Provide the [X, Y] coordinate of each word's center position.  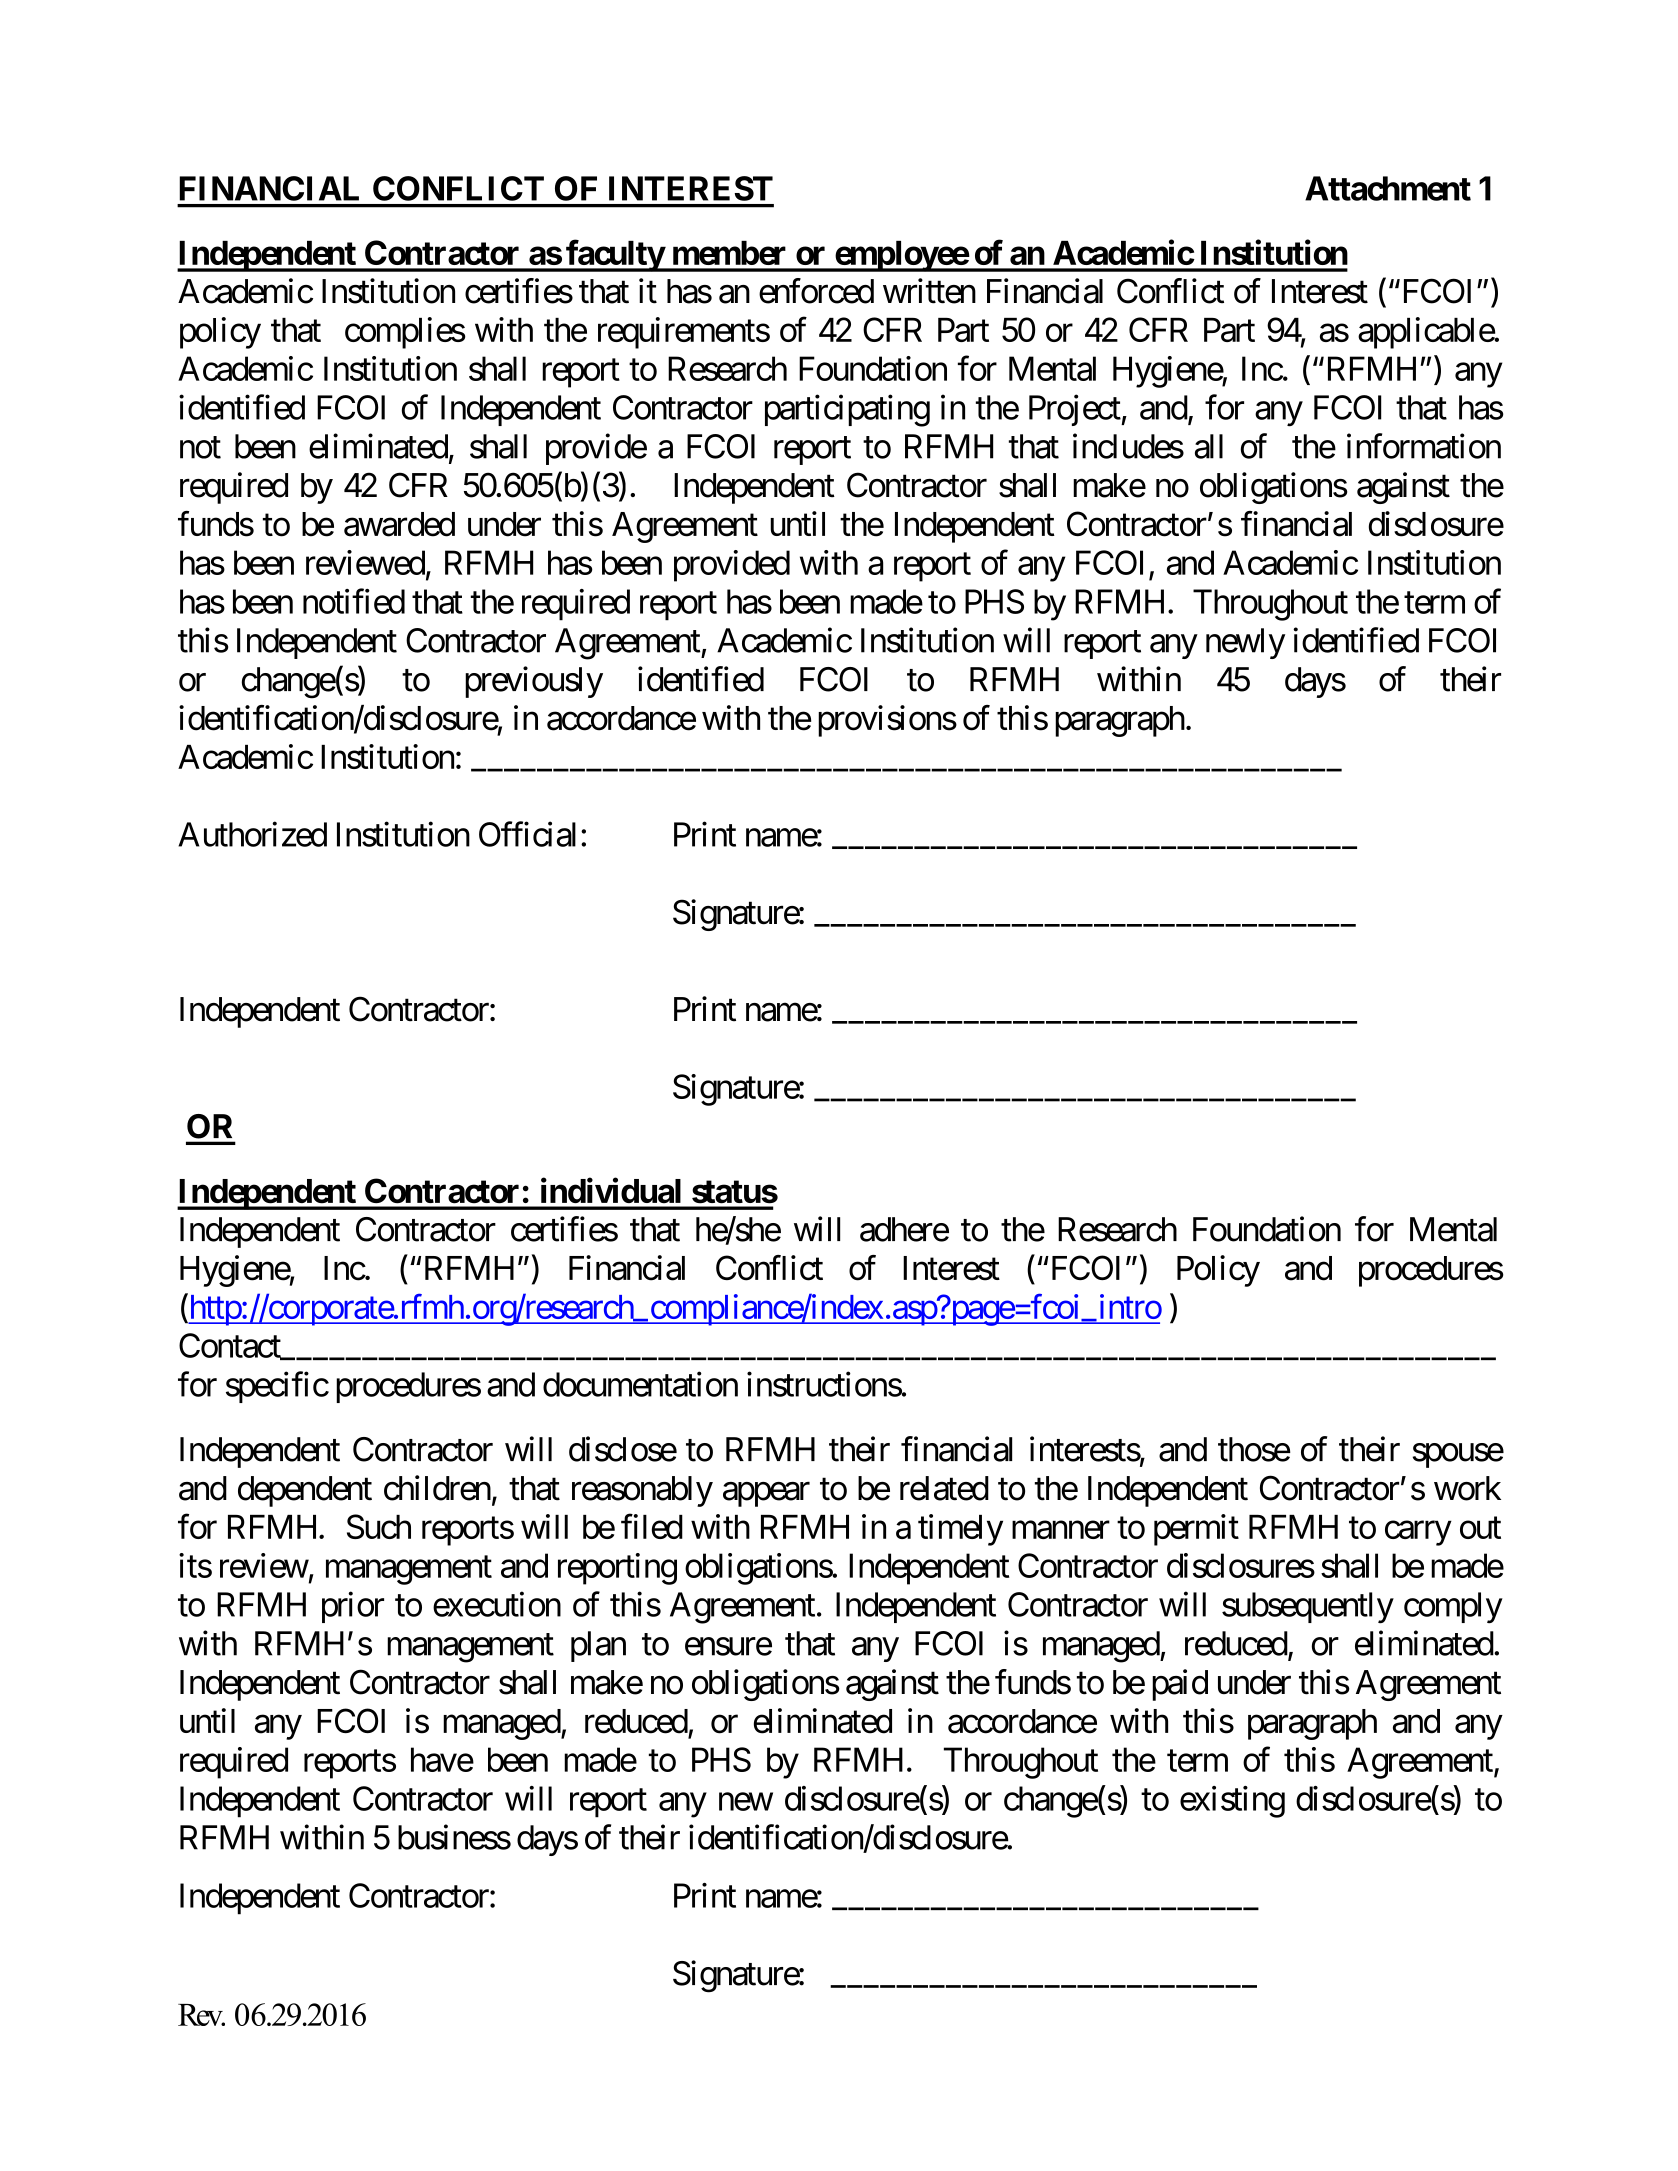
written [929, 291]
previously [534, 682]
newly [1245, 643]
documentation [640, 1384]
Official [527, 834]
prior [353, 1607]
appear [766, 1494]
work [1467, 1488]
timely [960, 1530]
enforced [816, 291]
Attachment [1388, 188]
